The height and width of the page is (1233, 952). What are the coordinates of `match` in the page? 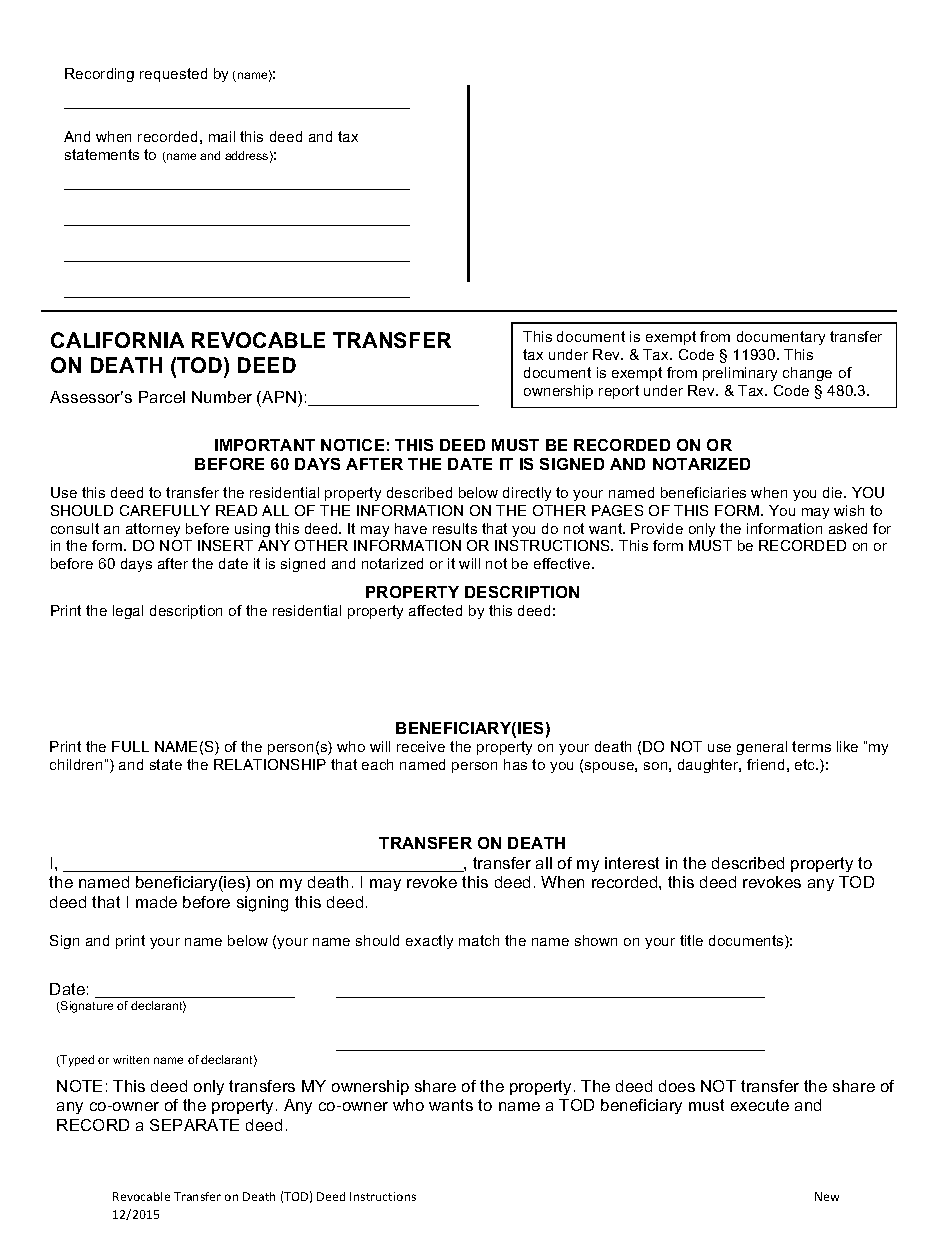 It's located at (479, 940).
